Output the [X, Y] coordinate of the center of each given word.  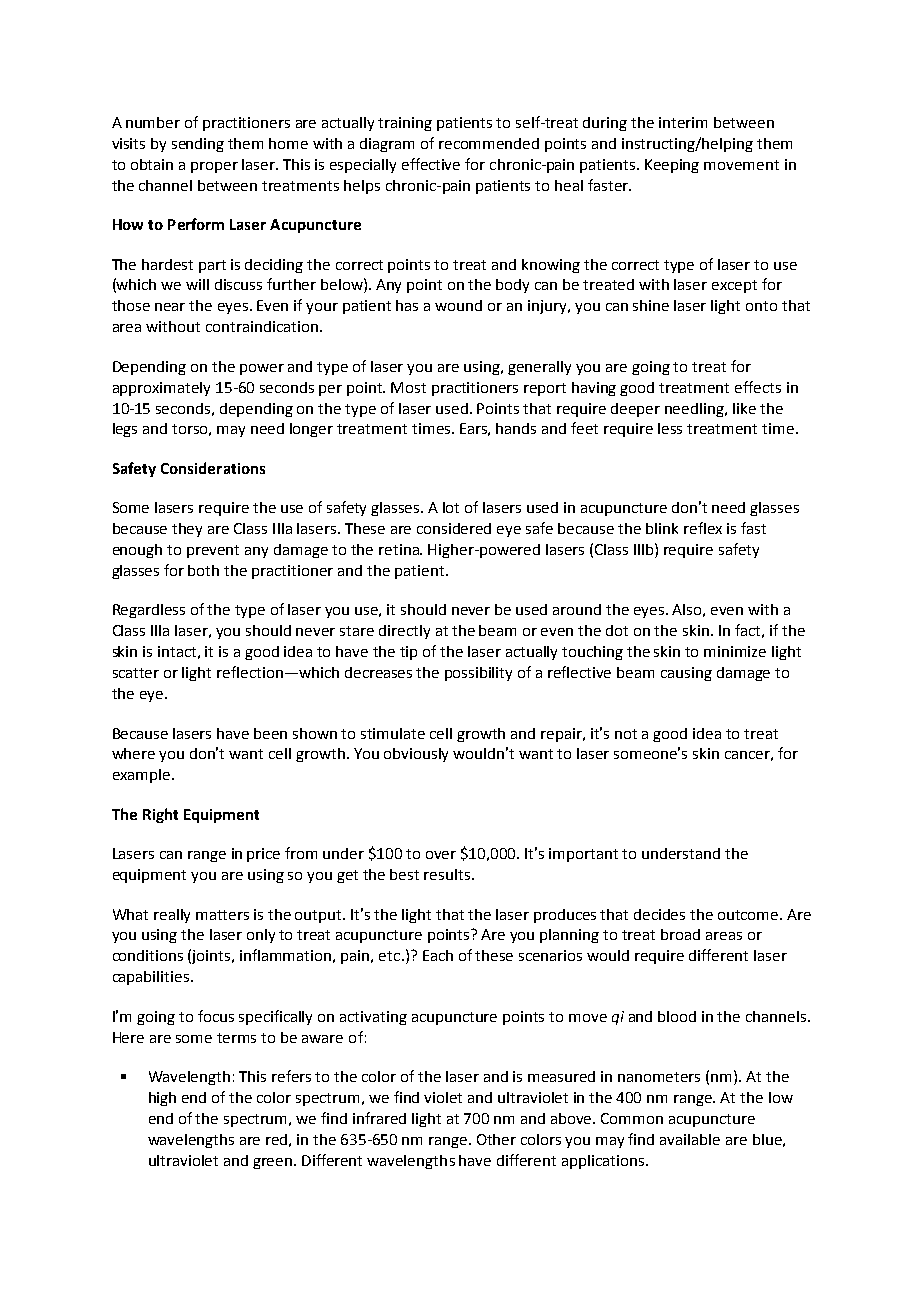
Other [496, 1139]
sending [198, 145]
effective [431, 164]
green [274, 1163]
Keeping [672, 166]
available [690, 1139]
